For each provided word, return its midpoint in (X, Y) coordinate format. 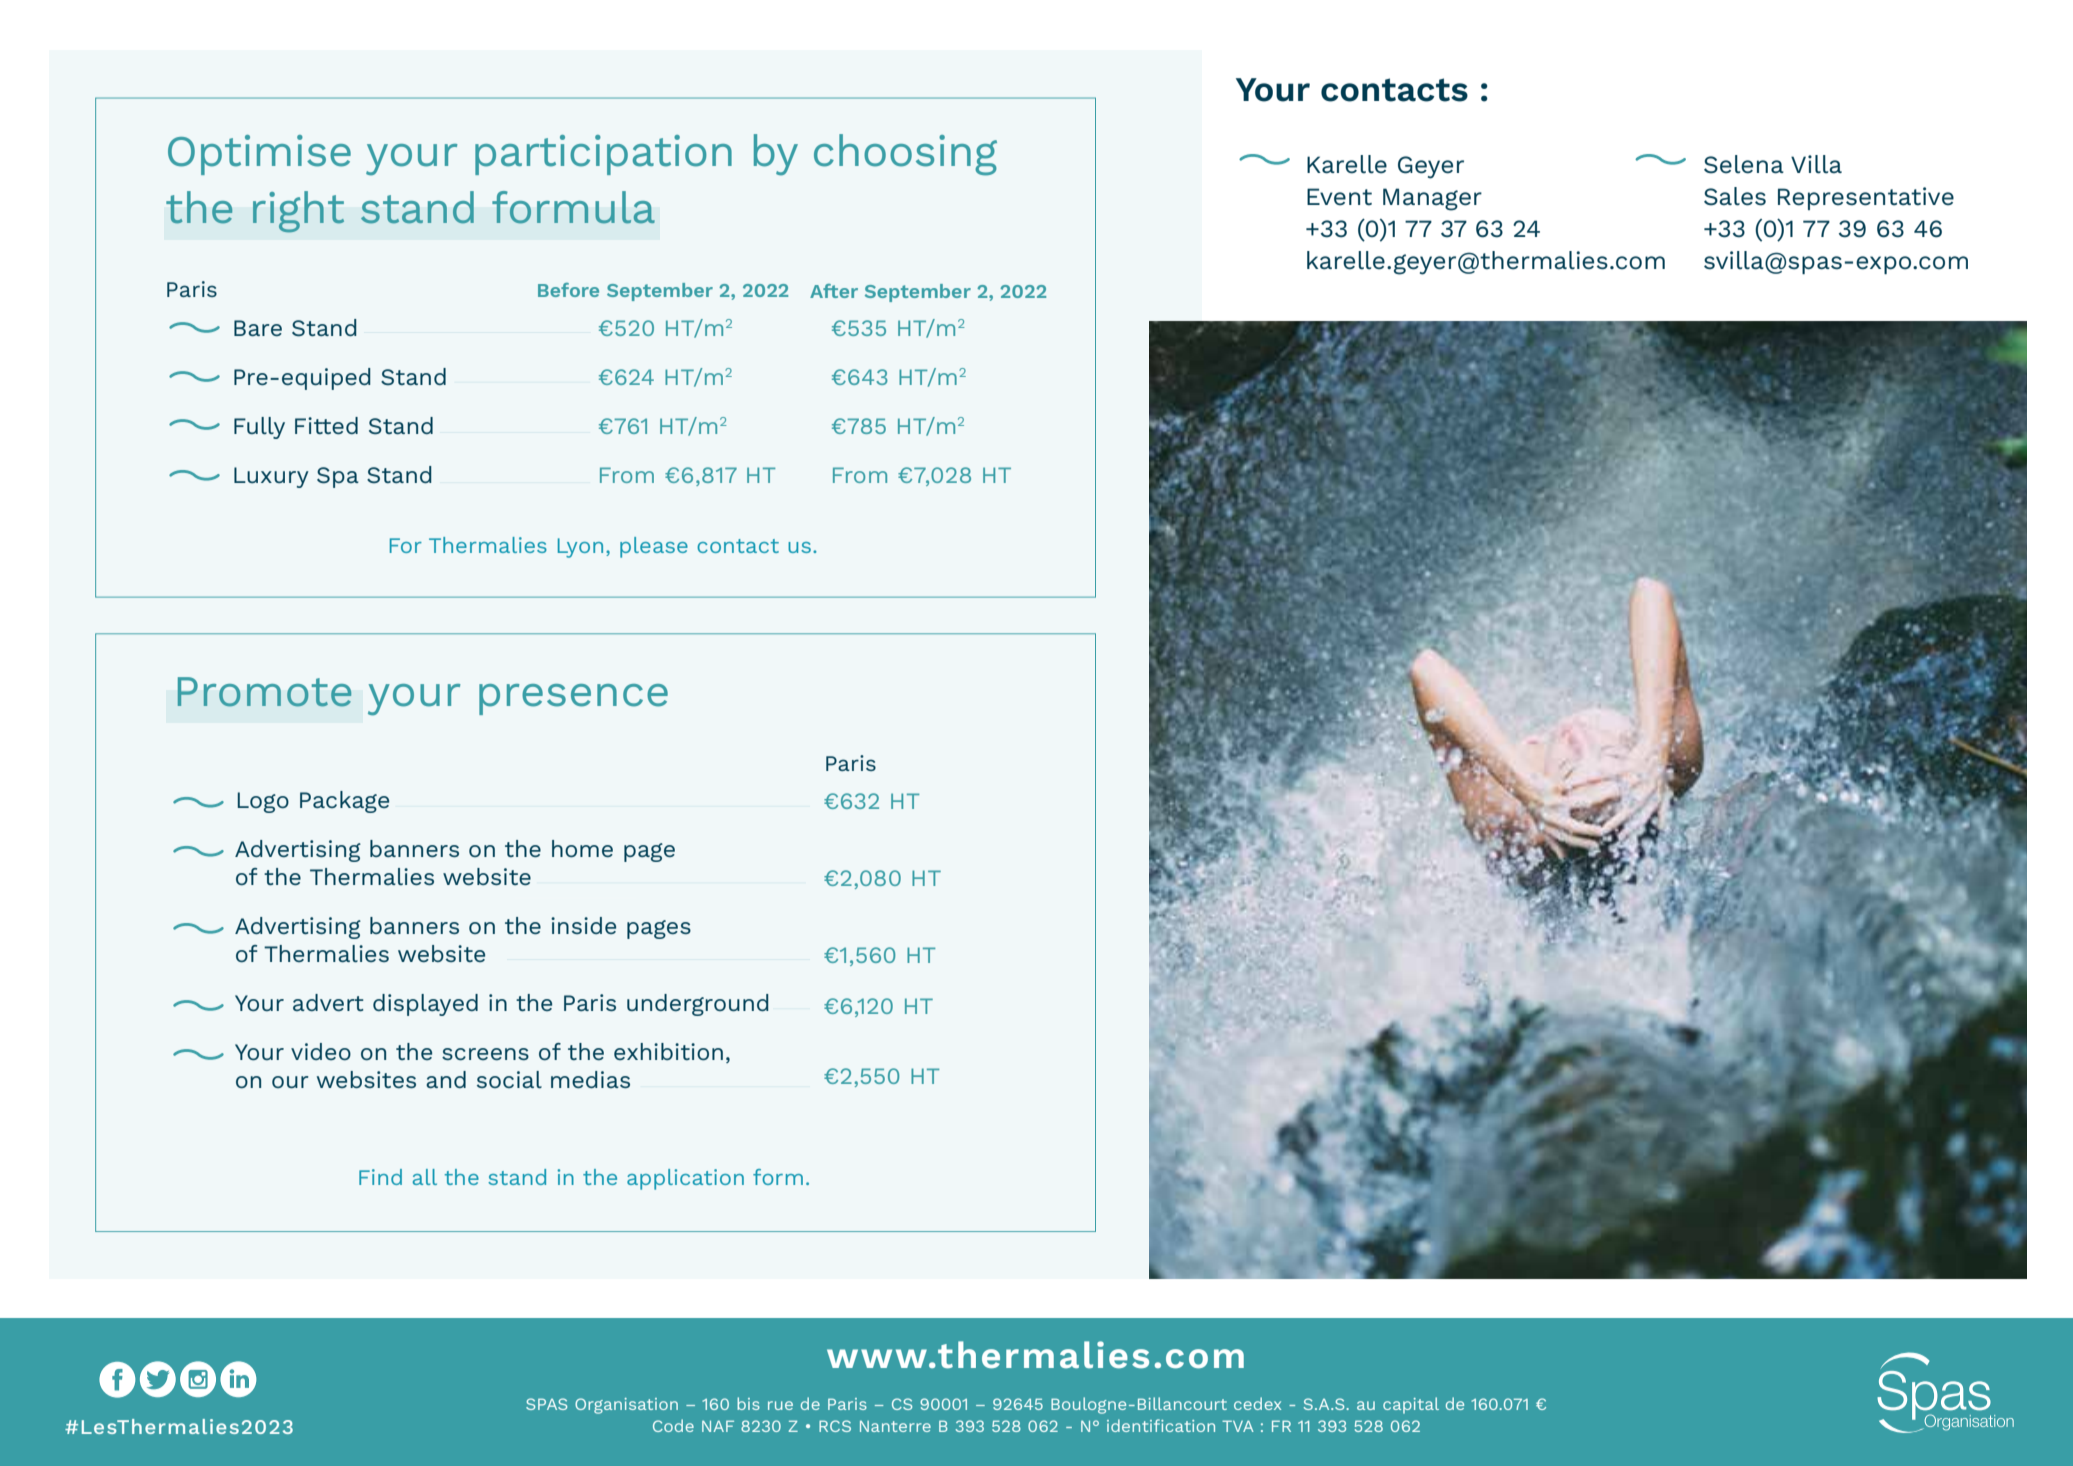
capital (1411, 1405)
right (298, 212)
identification (1161, 1425)
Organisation (626, 1406)
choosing (905, 155)
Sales (1735, 196)
